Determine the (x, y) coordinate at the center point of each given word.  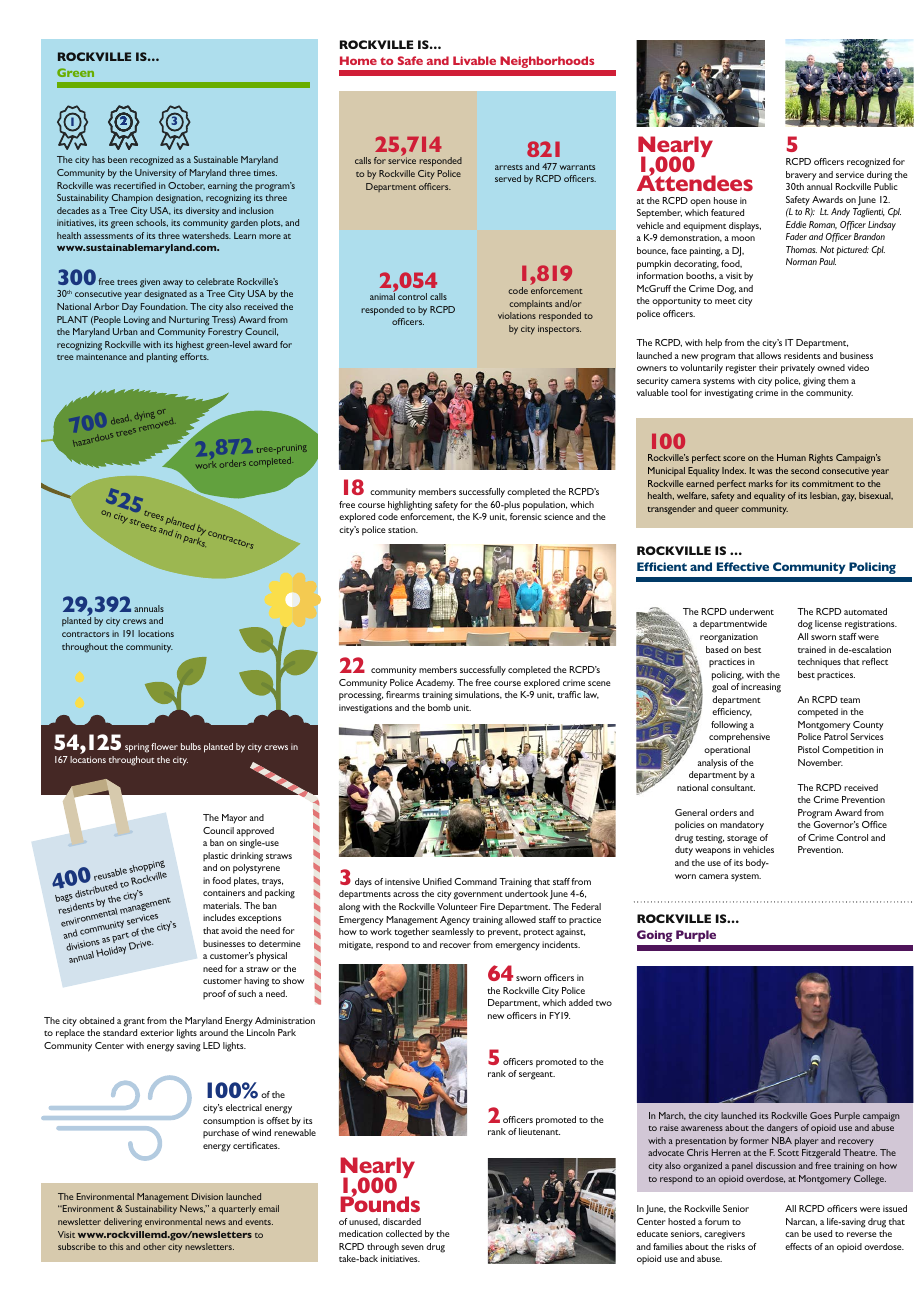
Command (475, 881)
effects (798, 1246)
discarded (402, 1221)
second (805, 470)
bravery (801, 176)
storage (742, 840)
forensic (526, 516)
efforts (194, 356)
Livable (474, 60)
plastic (215, 856)
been (117, 159)
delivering (123, 1223)
